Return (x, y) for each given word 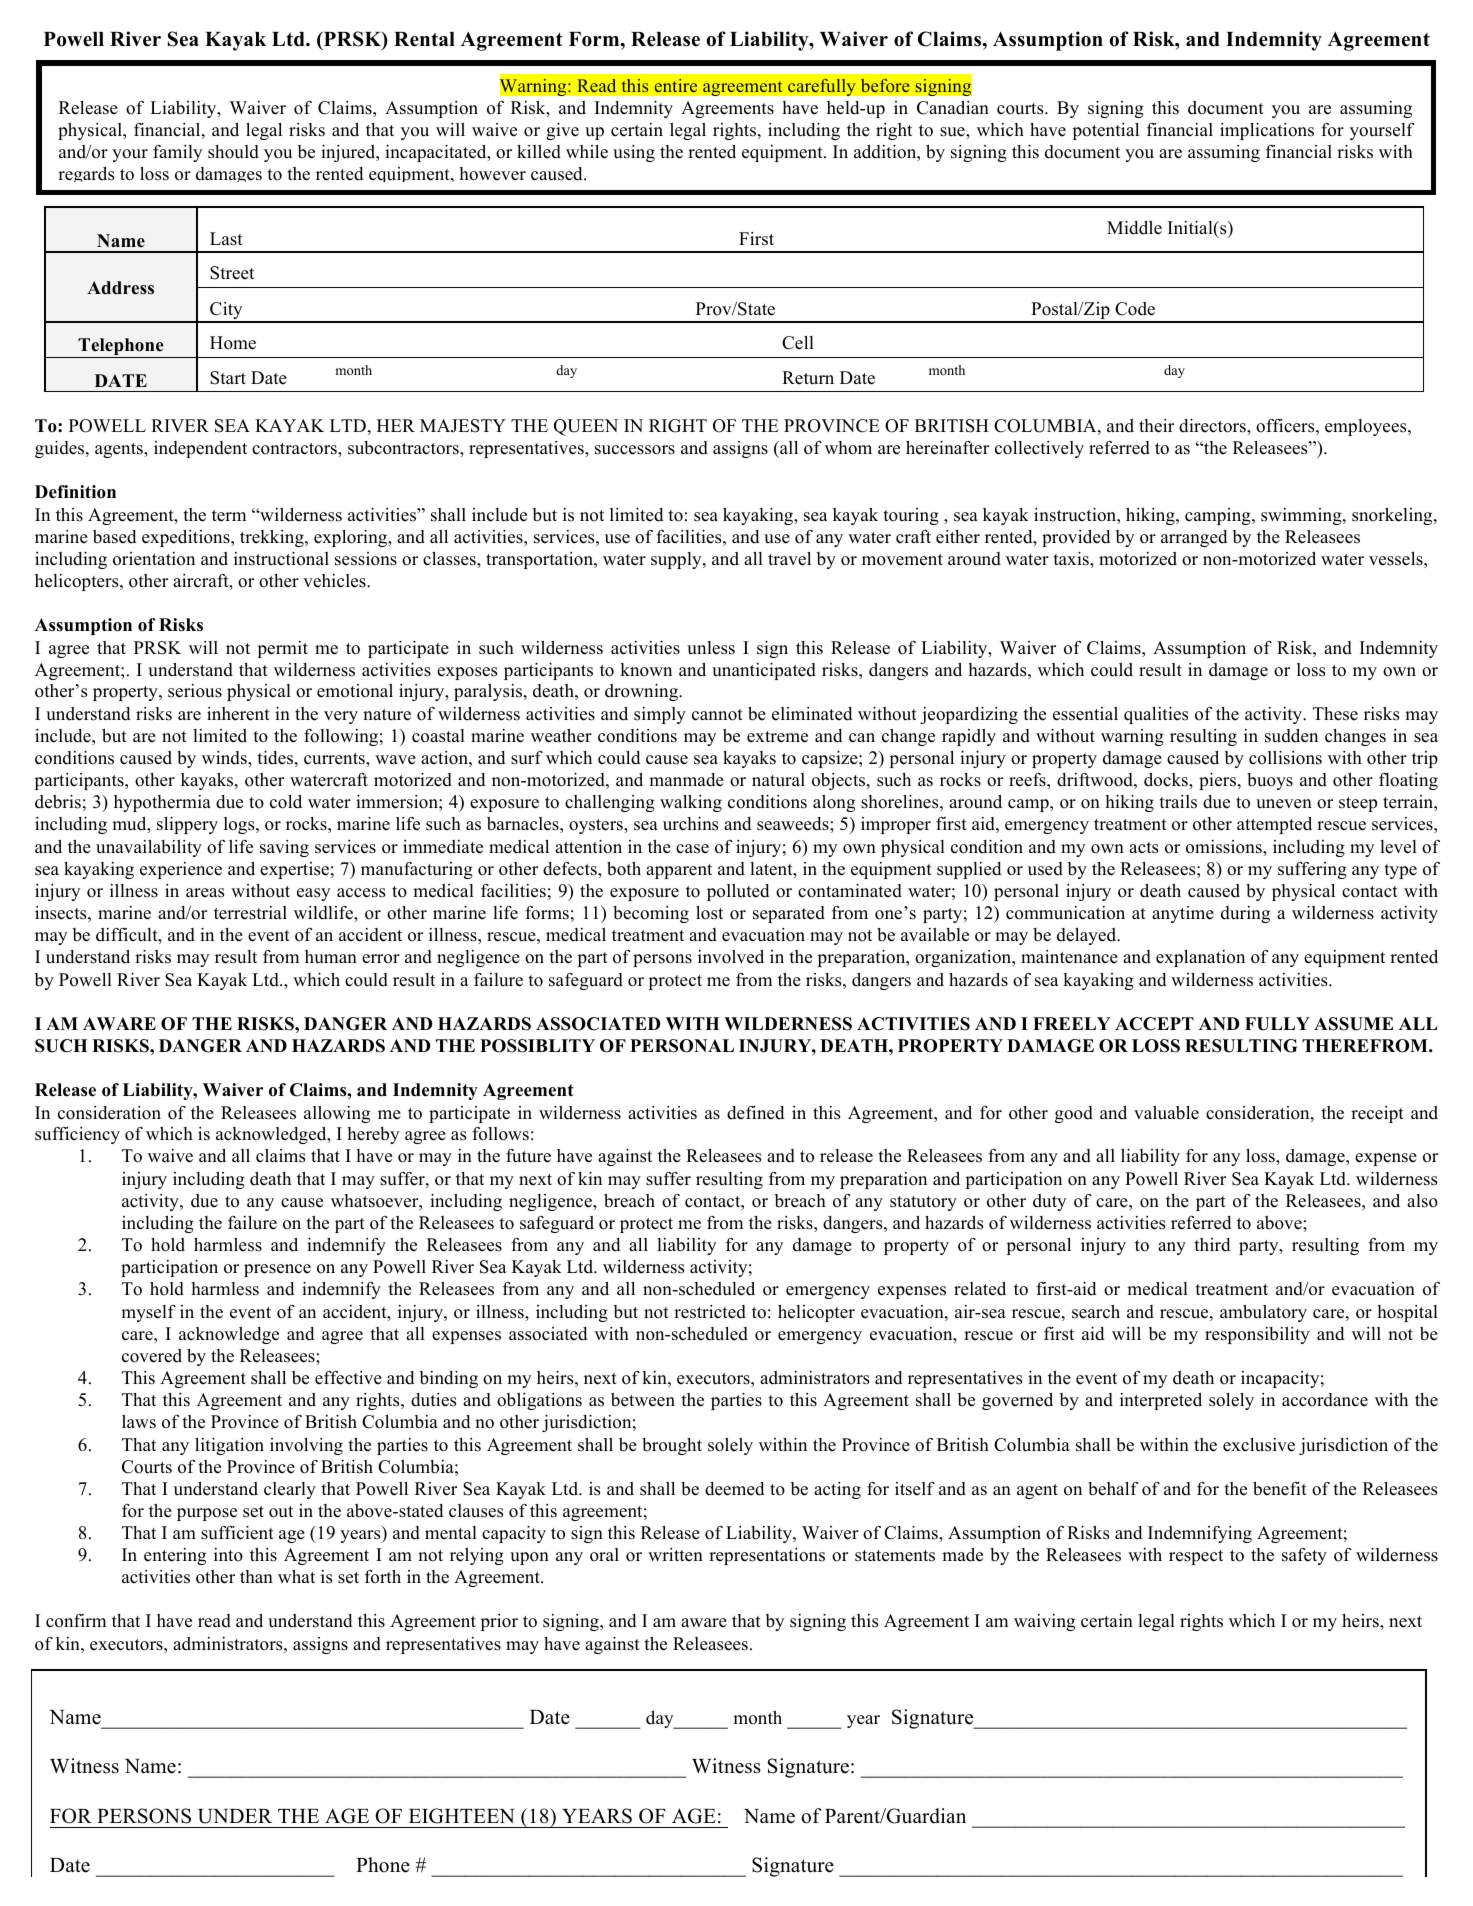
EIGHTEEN (461, 1816)
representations (767, 1556)
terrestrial (250, 913)
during (1245, 914)
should (233, 152)
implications (1267, 131)
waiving (1044, 1622)
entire (676, 85)
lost (709, 913)
